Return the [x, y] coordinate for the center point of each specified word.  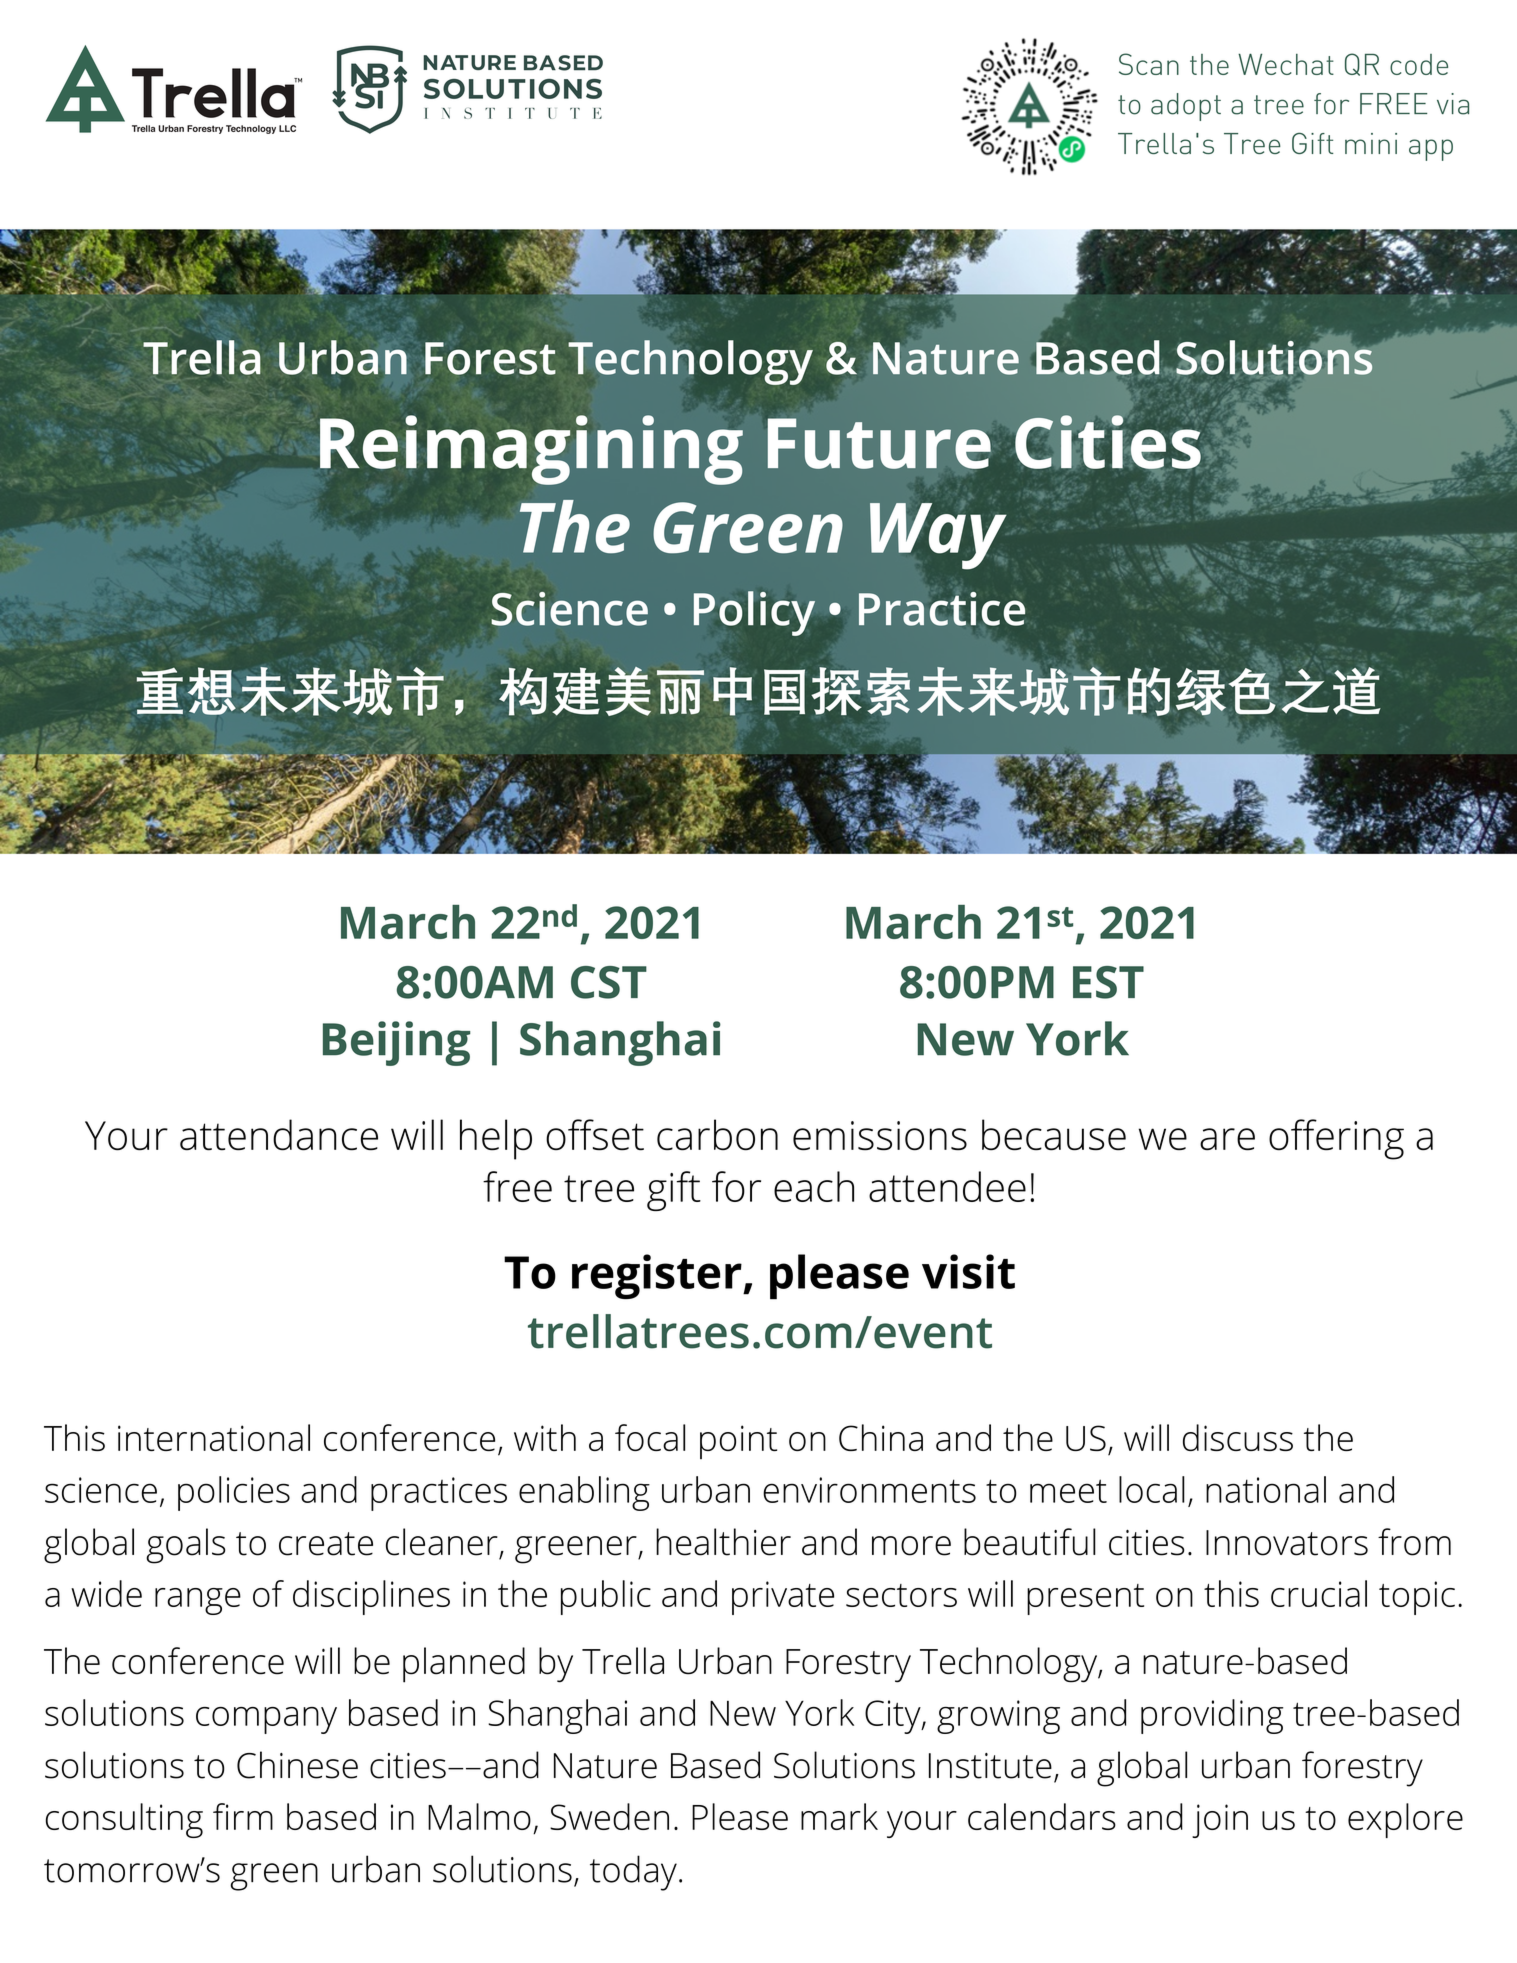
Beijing [396, 1043]
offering [1336, 1139]
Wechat [1286, 64]
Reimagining [531, 450]
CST [609, 982]
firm [243, 1816]
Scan [1149, 64]
